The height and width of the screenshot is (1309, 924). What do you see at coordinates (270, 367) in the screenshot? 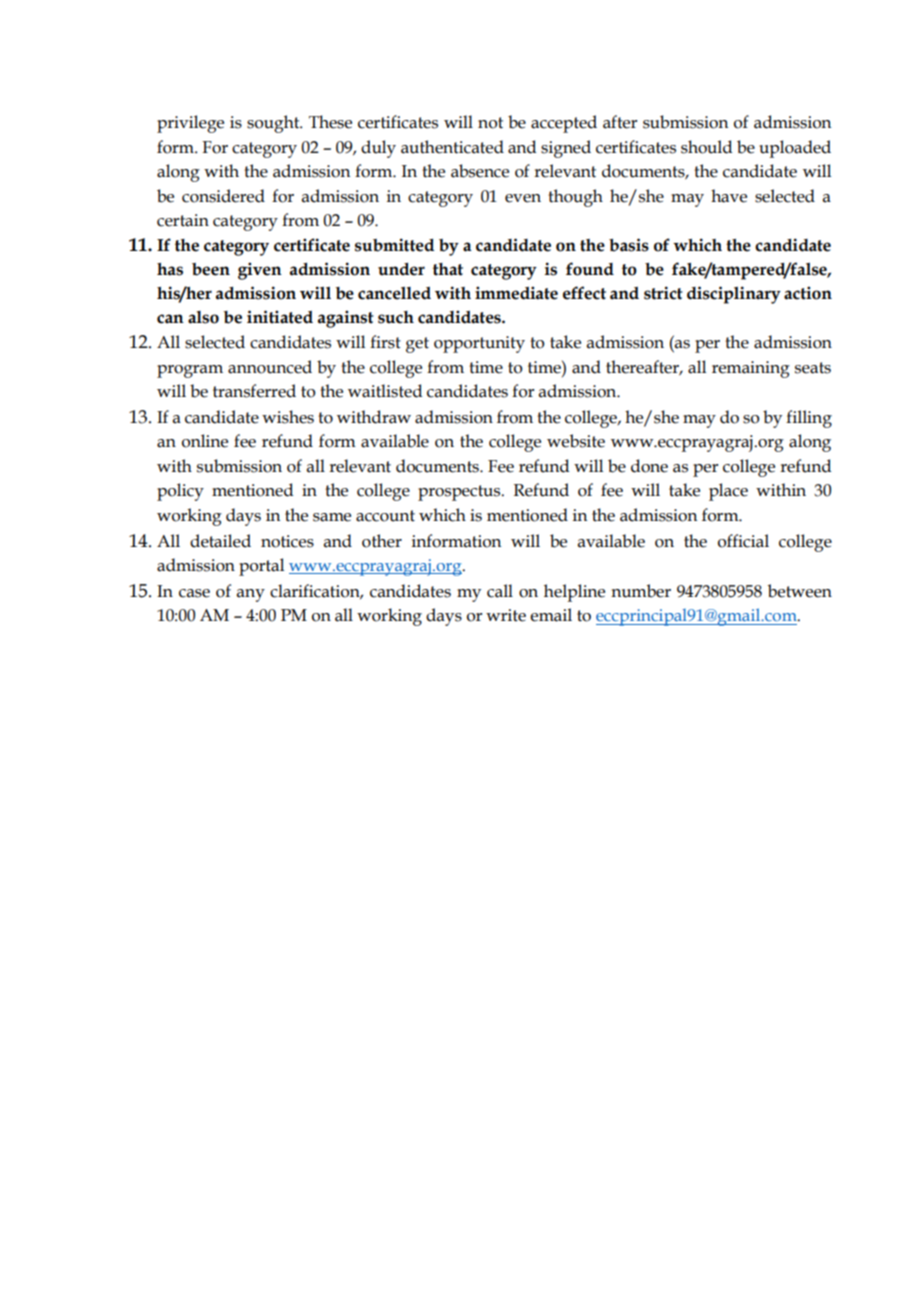
I see `announced` at bounding box center [270, 367].
